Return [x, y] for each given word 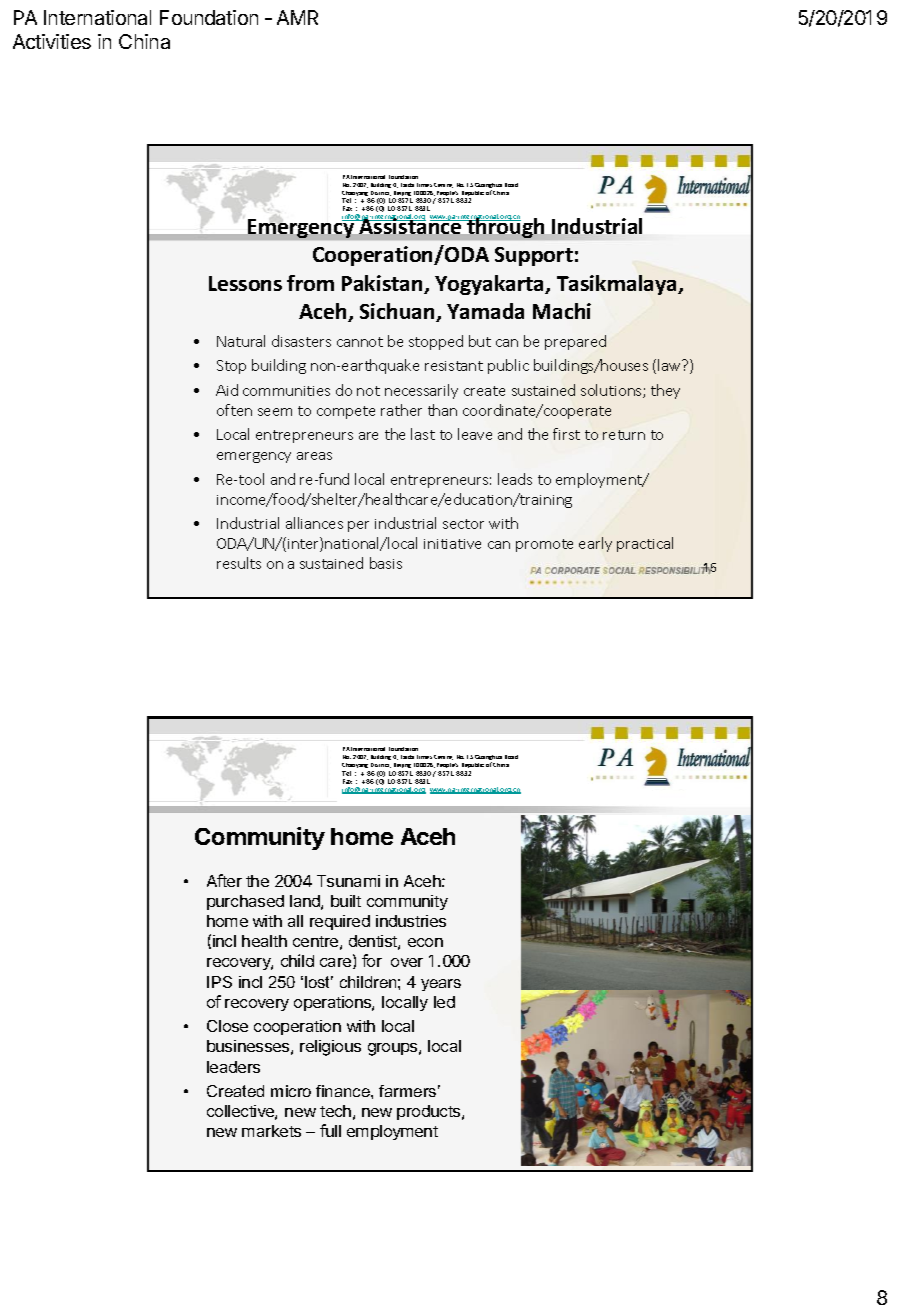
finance [344, 1091]
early [595, 544]
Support [534, 256]
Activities [52, 41]
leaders [233, 1067]
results [239, 563]
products [430, 1112]
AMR [297, 17]
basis [386, 563]
